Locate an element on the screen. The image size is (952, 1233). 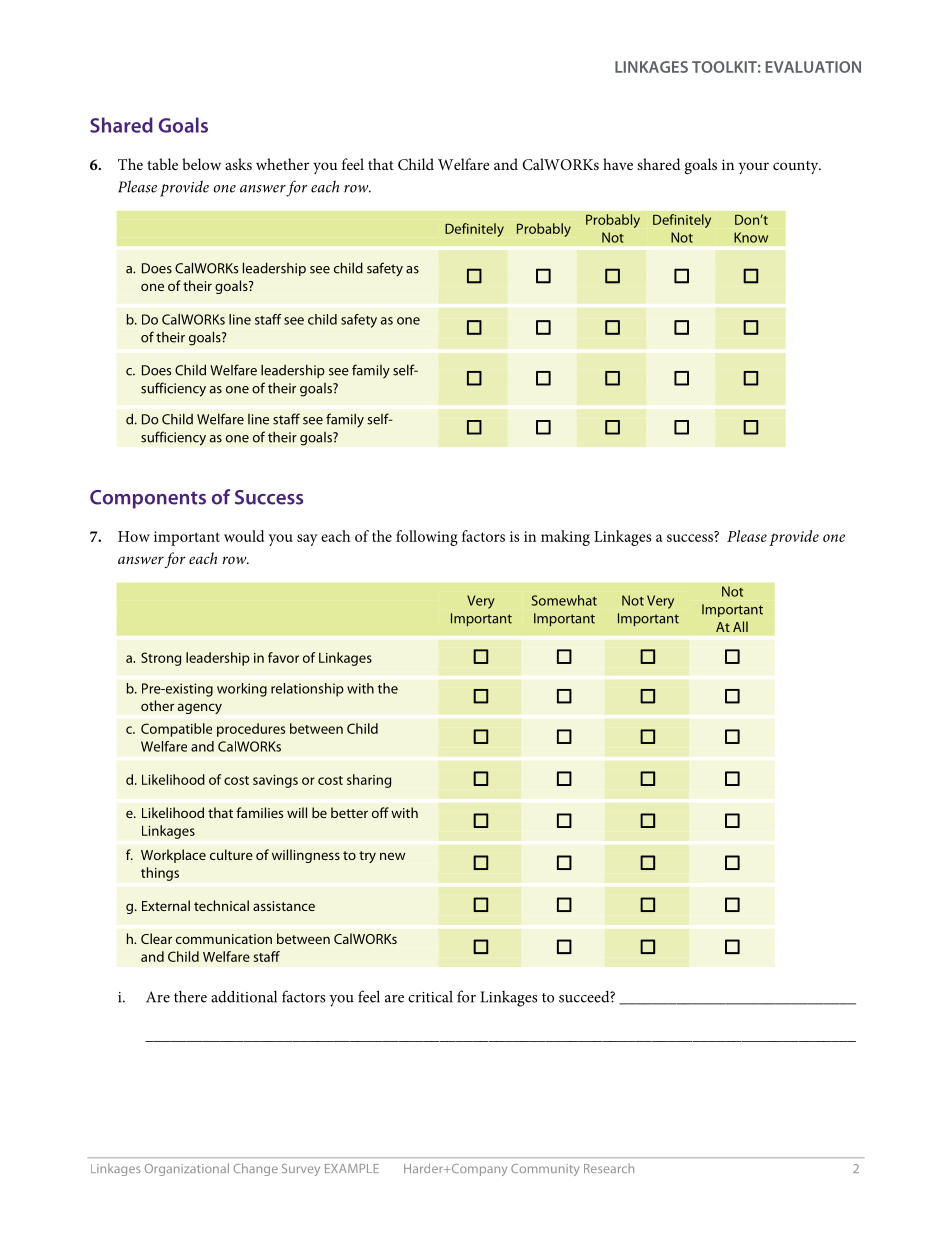
off is located at coordinates (380, 812).
